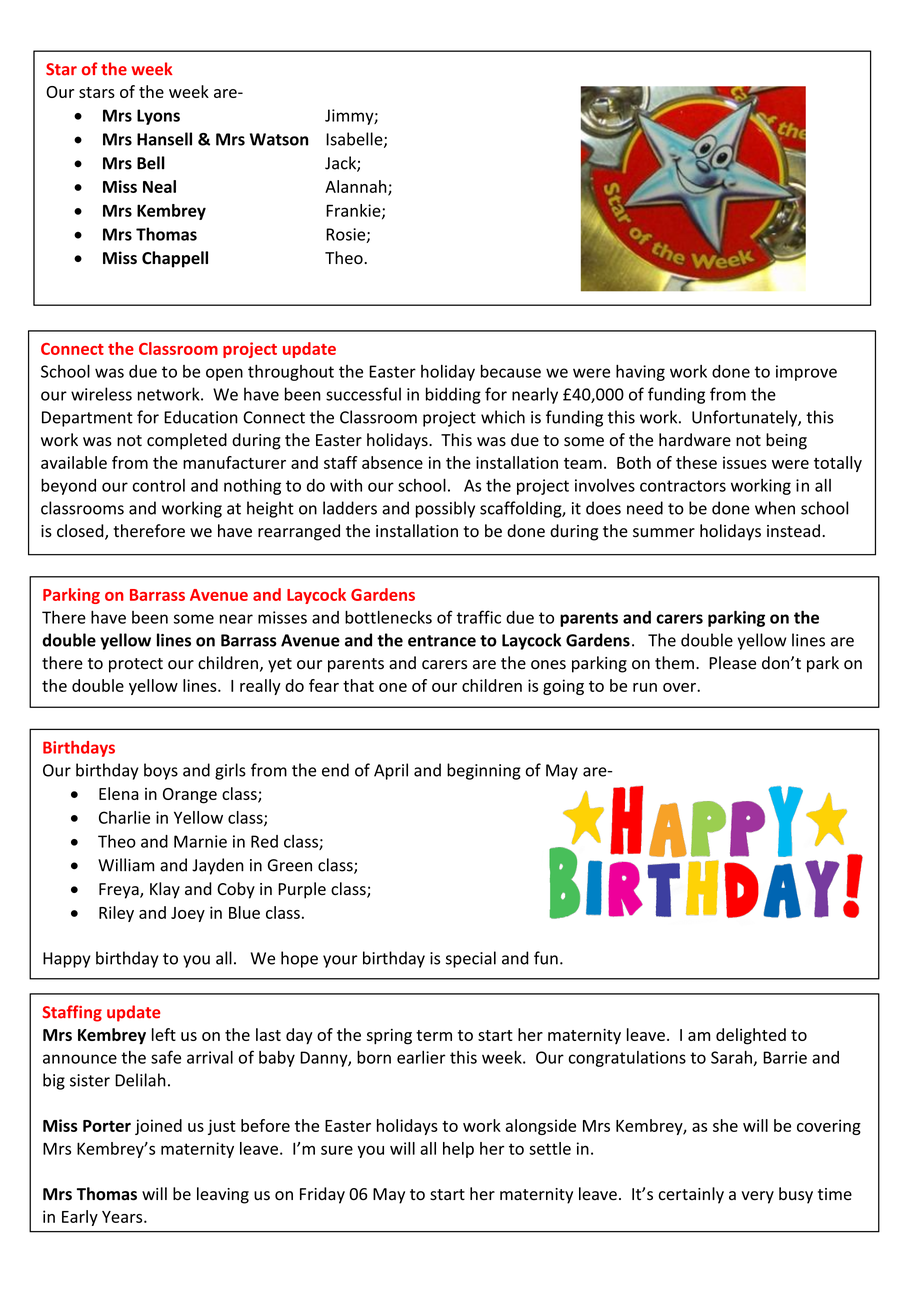  Describe the element at coordinates (458, 1150) in the image. I see `help` at that location.
